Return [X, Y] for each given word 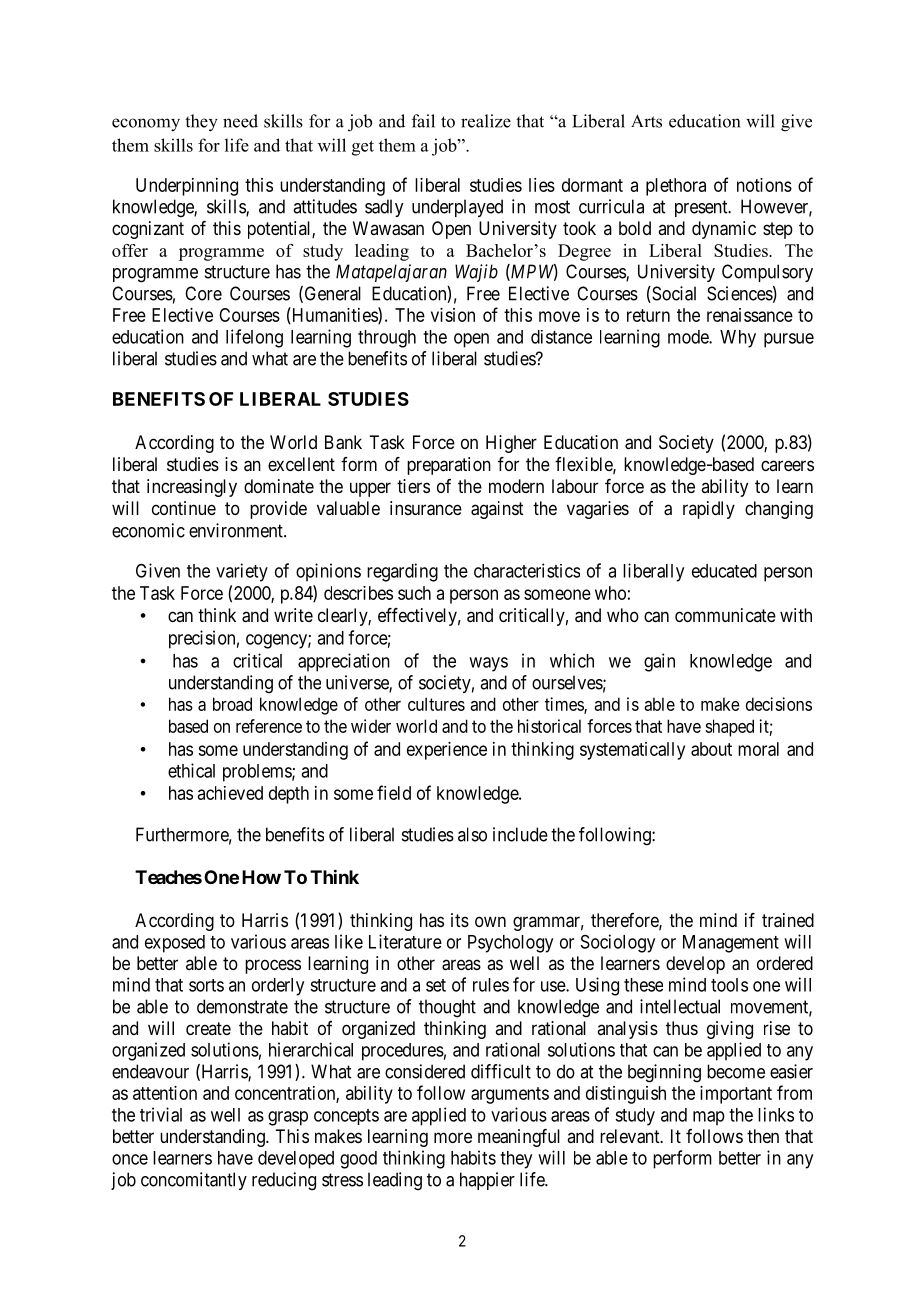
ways [488, 664]
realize [486, 121]
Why [738, 339]
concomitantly [194, 1181]
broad [232, 704]
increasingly [192, 488]
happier [487, 1181]
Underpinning [187, 187]
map [709, 1118]
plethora [676, 187]
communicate [725, 615]
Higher [511, 444]
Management [731, 944]
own [490, 921]
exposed [175, 944]
